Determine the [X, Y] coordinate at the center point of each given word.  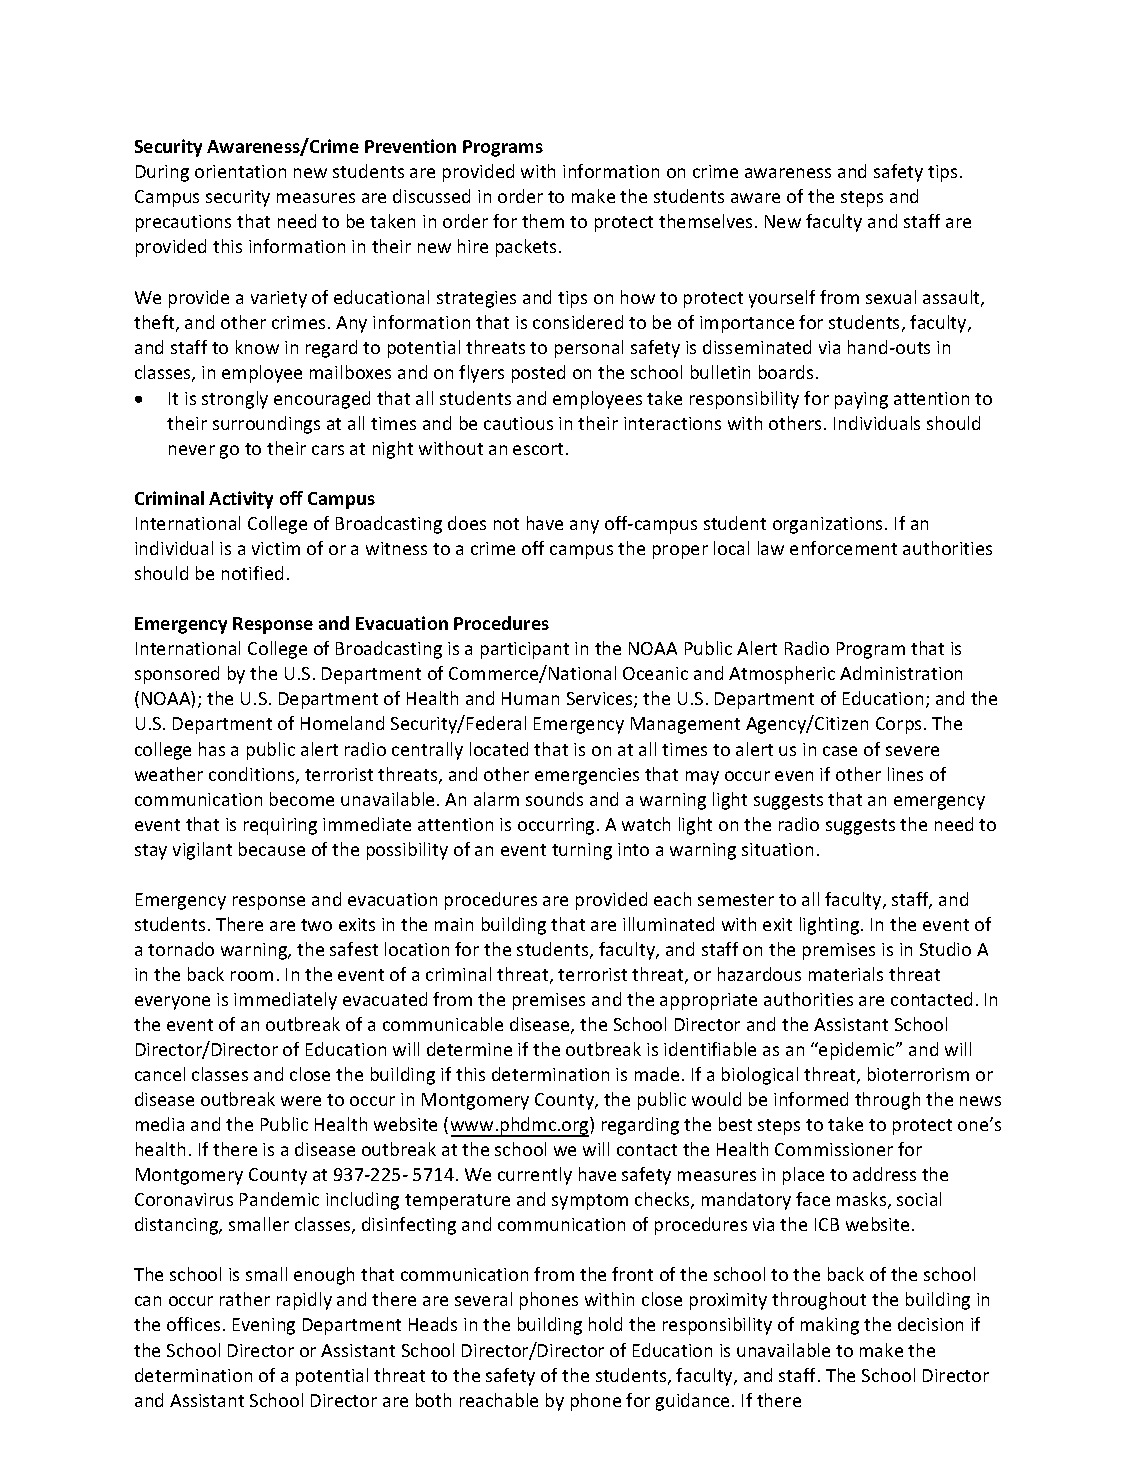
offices [193, 1324]
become [302, 799]
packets [526, 248]
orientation [240, 171]
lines [905, 774]
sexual [891, 297]
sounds [554, 799]
